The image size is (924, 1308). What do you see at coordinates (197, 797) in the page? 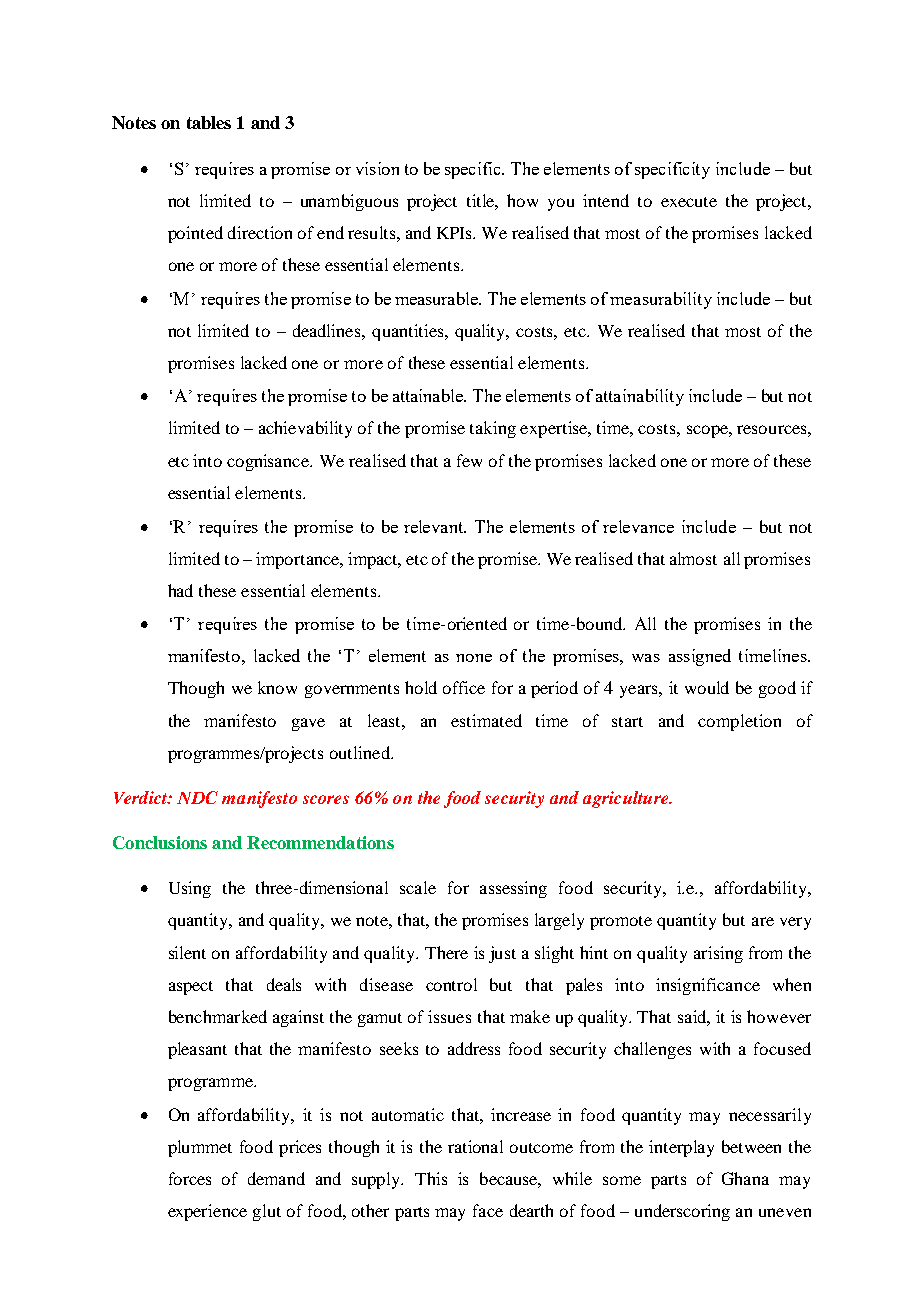
I see `NDC` at bounding box center [197, 797].
